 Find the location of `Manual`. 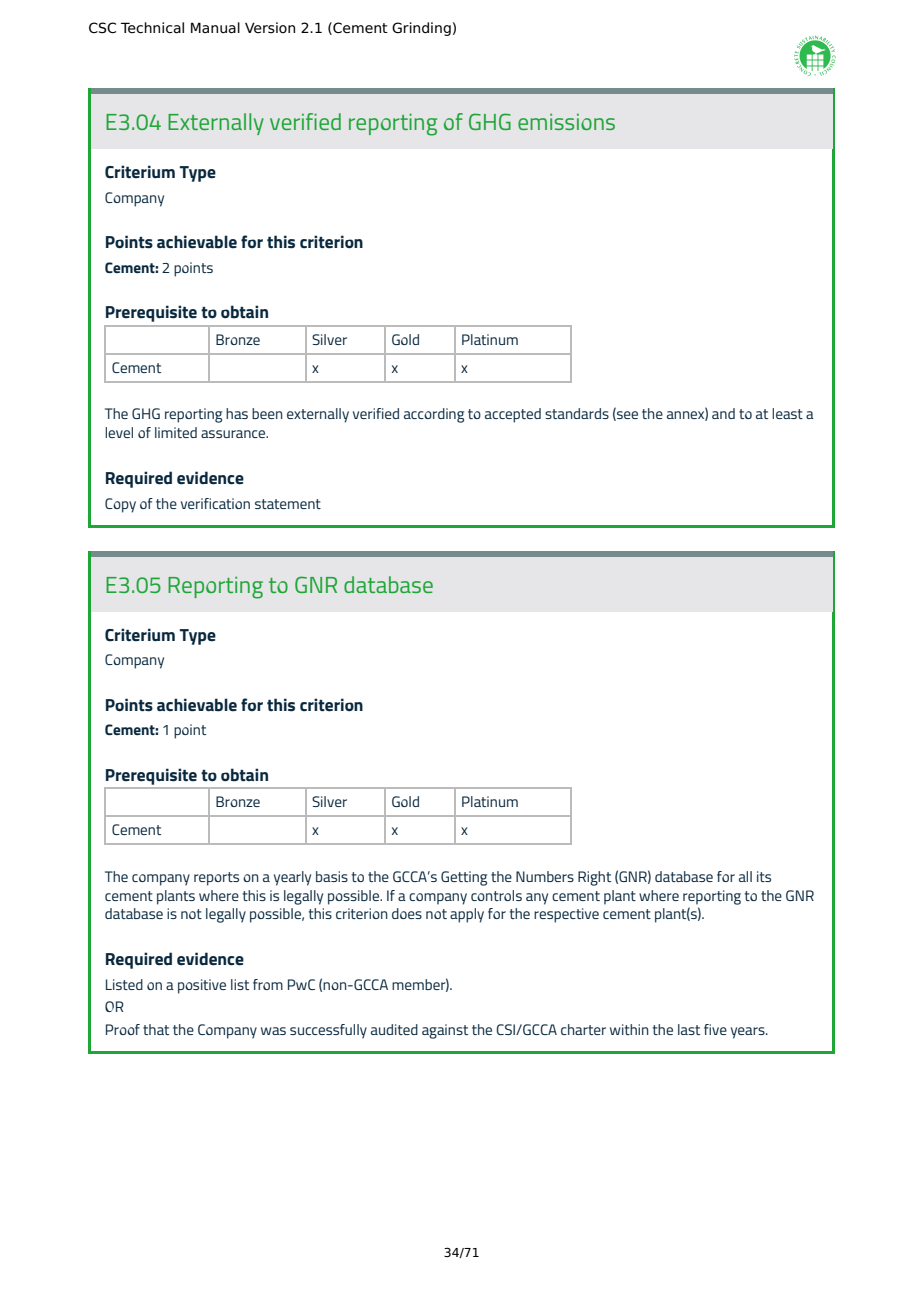

Manual is located at coordinates (215, 28).
